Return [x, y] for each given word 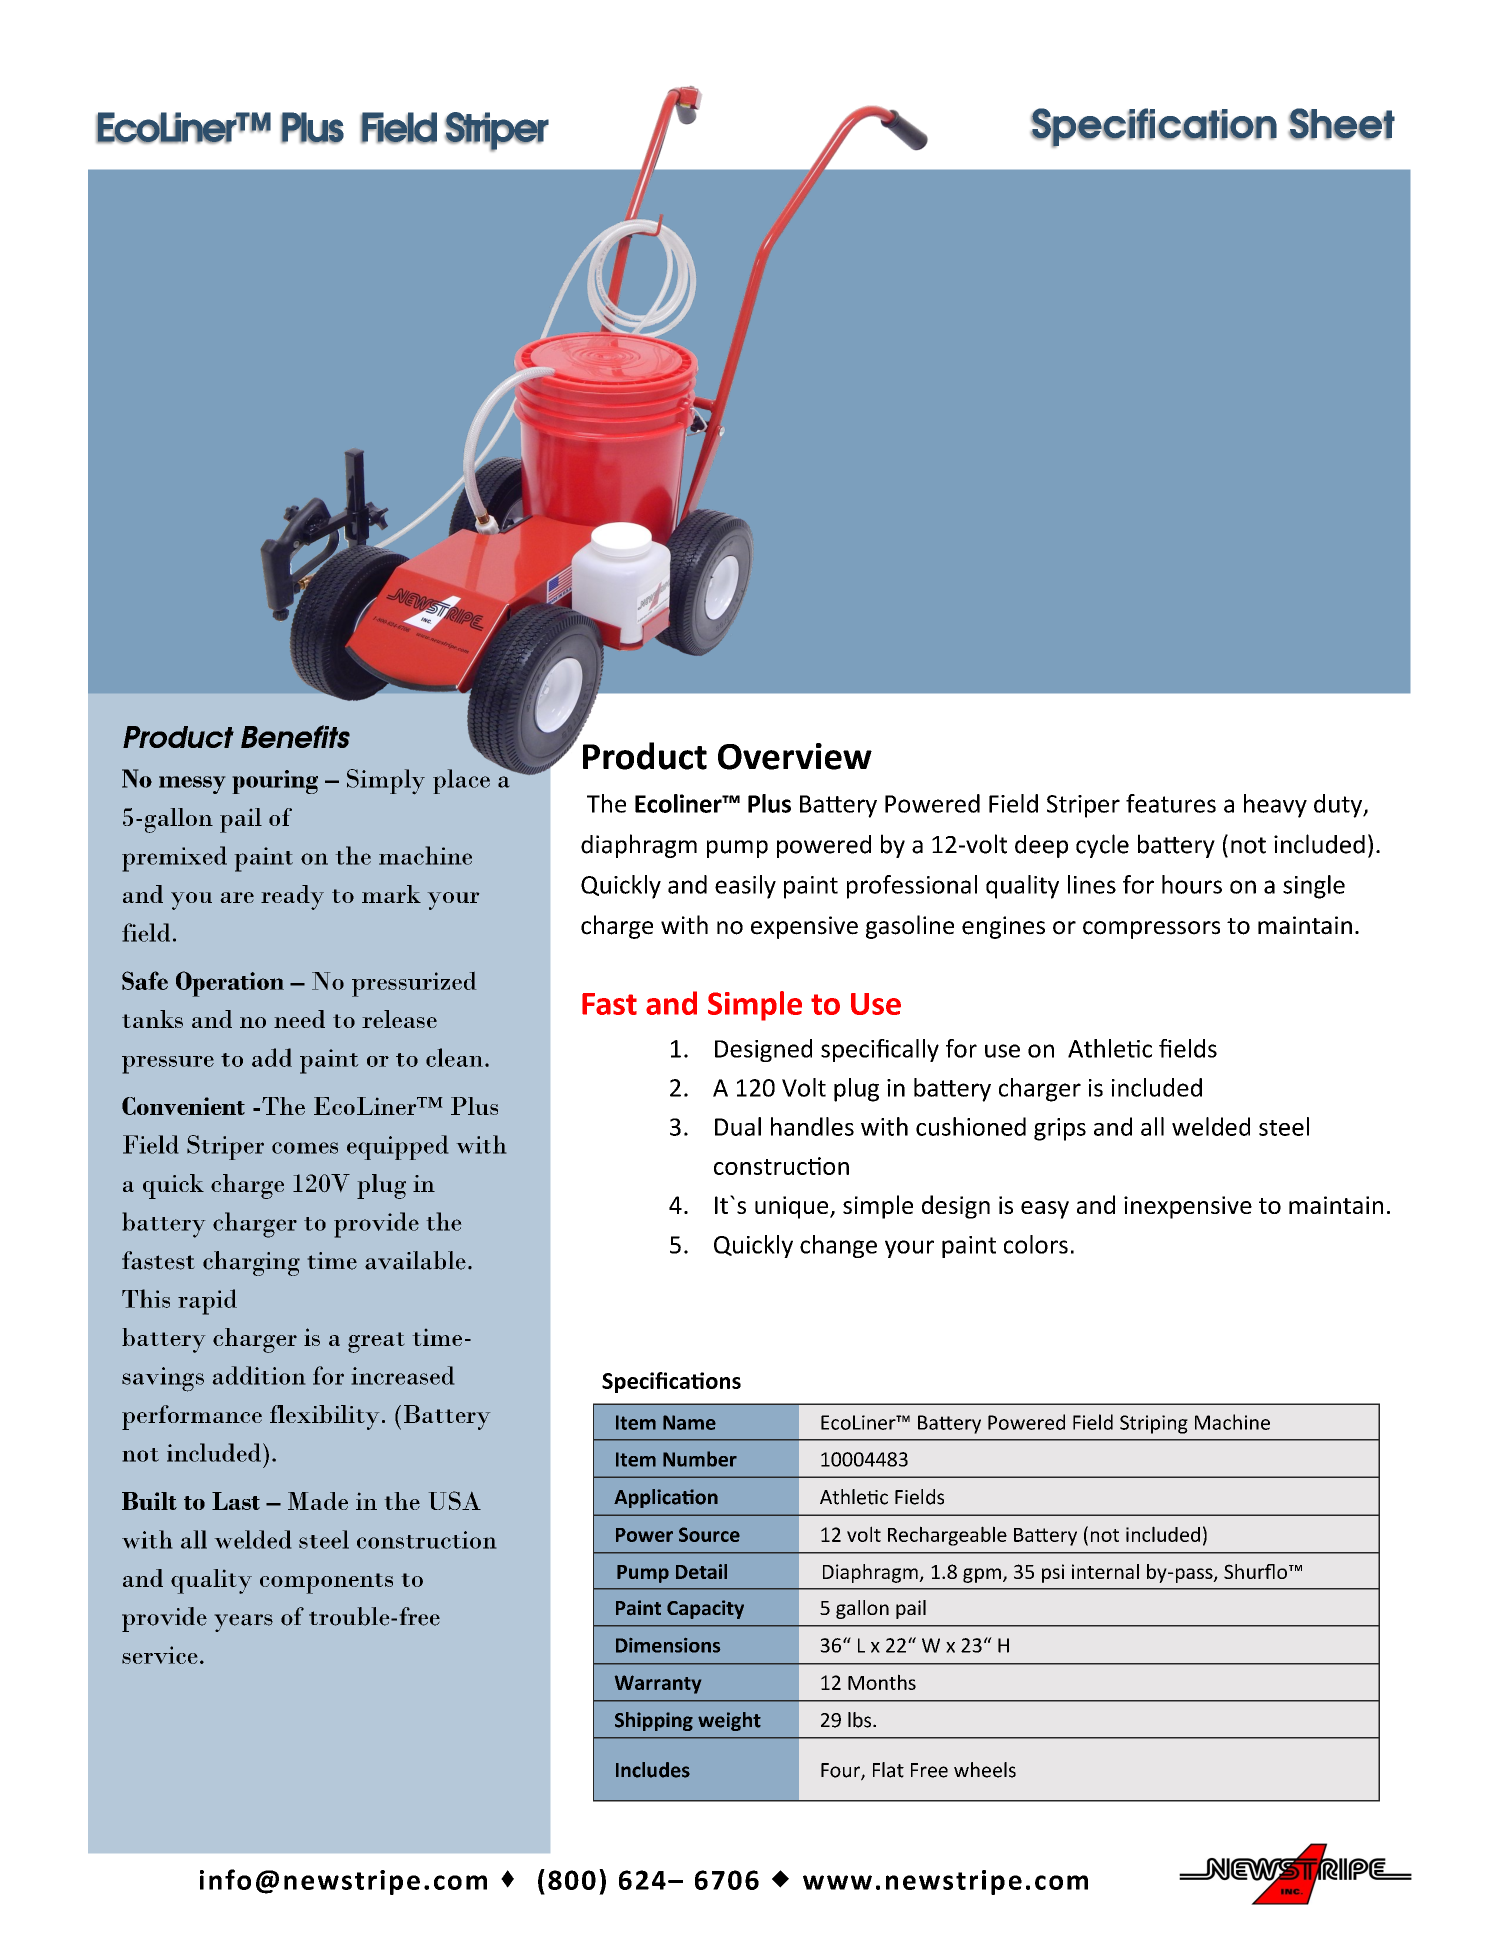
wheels [985, 1770]
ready [292, 897]
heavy [1275, 806]
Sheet [1342, 124]
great [376, 1342]
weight [729, 1721]
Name [689, 1422]
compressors [1151, 930]
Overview [795, 756]
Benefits [295, 736]
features [1171, 803]
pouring [275, 782]
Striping [1154, 1424]
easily [745, 887]
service [160, 1655]
